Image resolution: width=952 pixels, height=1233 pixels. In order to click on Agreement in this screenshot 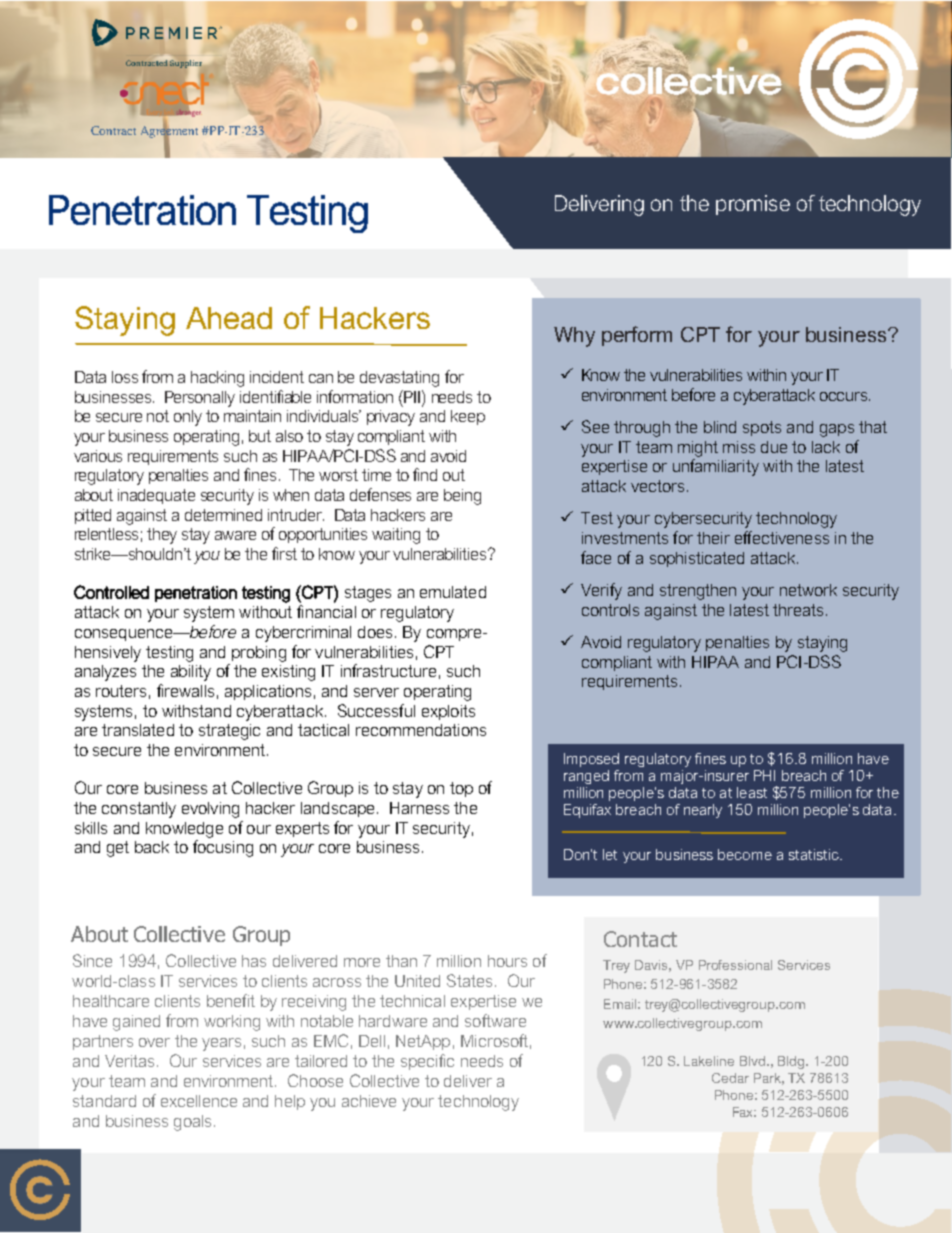, I will do `click(169, 132)`.
